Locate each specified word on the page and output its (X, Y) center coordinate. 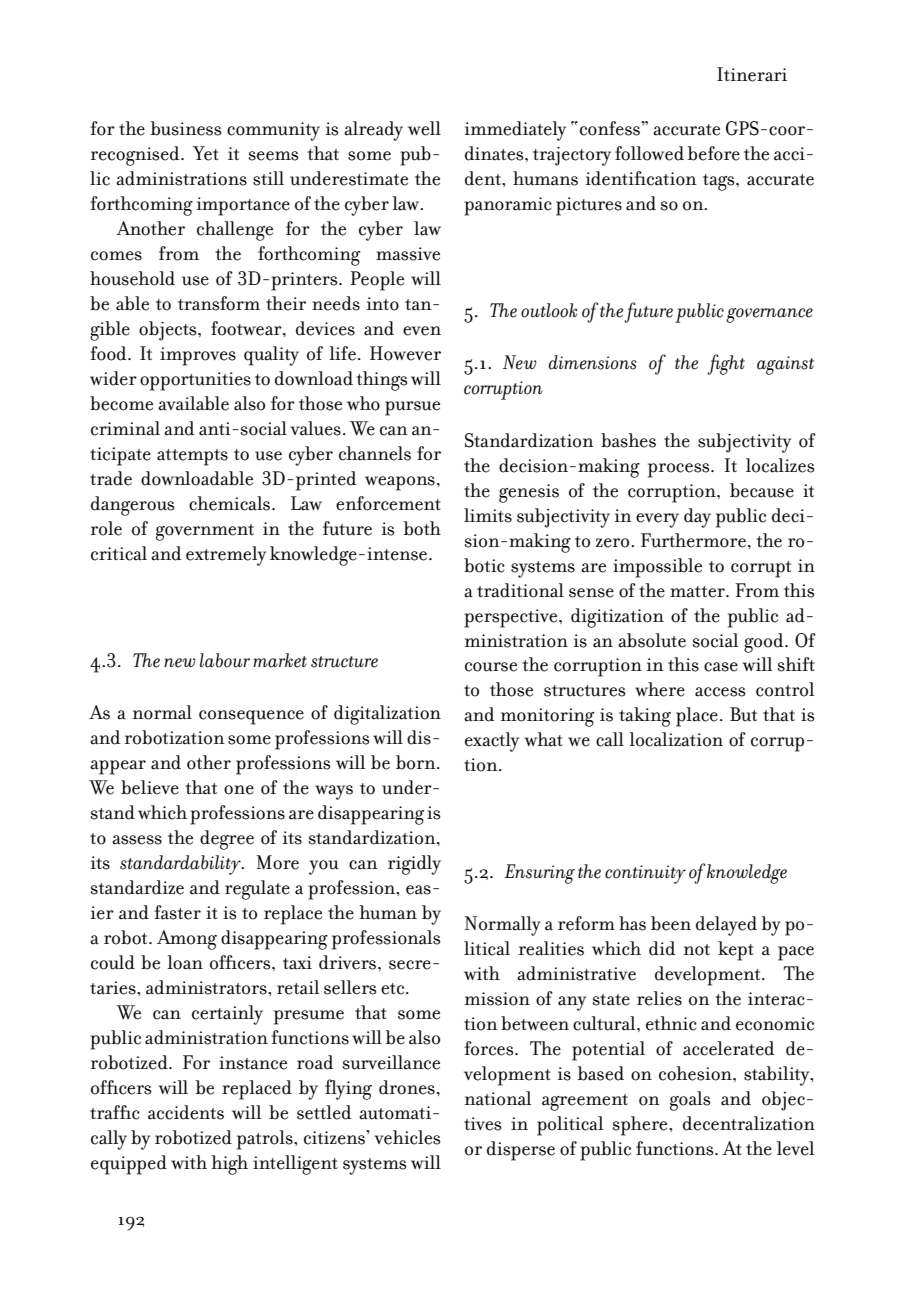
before (713, 153)
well (424, 128)
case (721, 667)
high (230, 1165)
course (491, 667)
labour (225, 660)
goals (690, 1101)
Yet (206, 153)
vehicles (407, 1137)
